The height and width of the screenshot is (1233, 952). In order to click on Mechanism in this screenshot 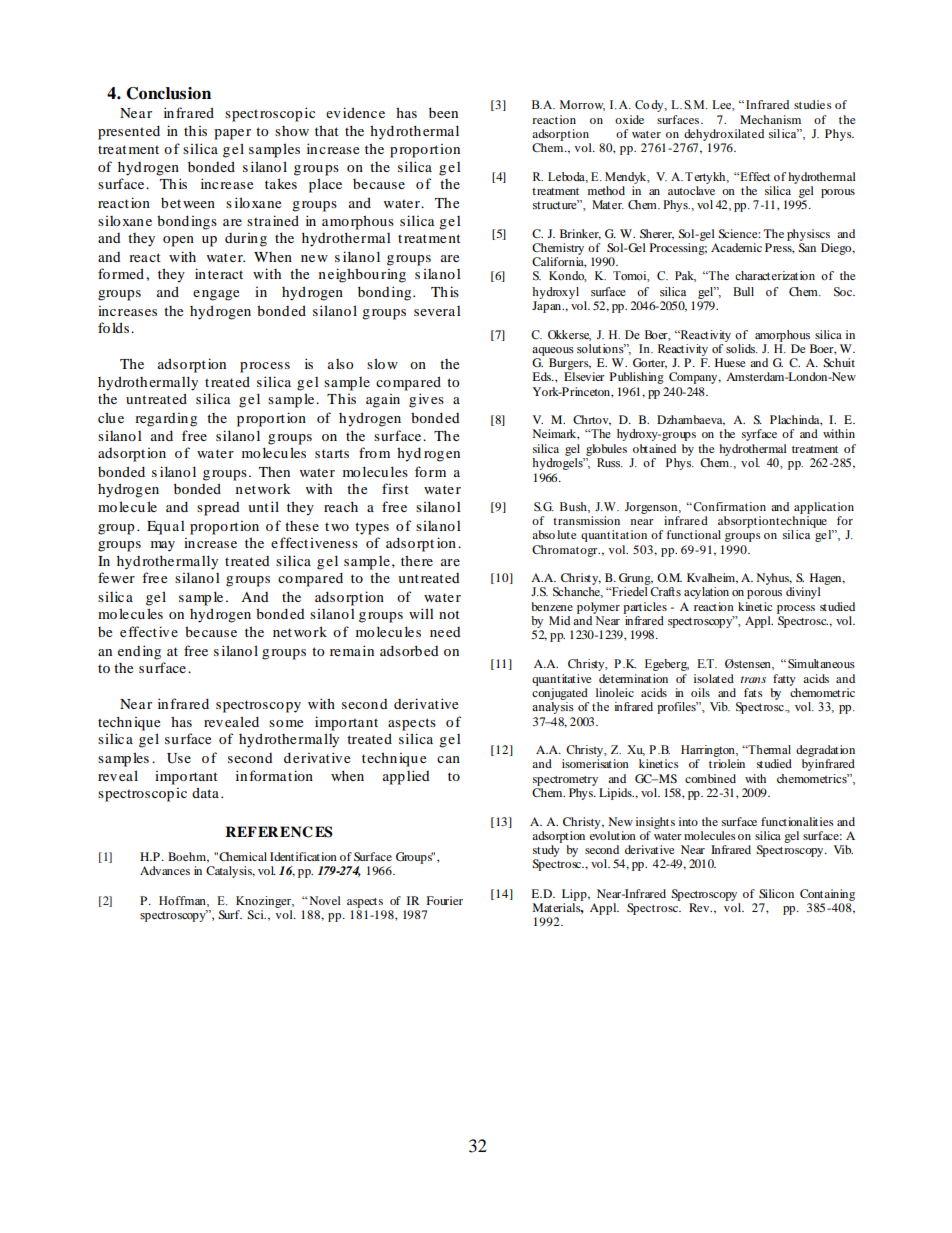, I will do `click(770, 119)`.
